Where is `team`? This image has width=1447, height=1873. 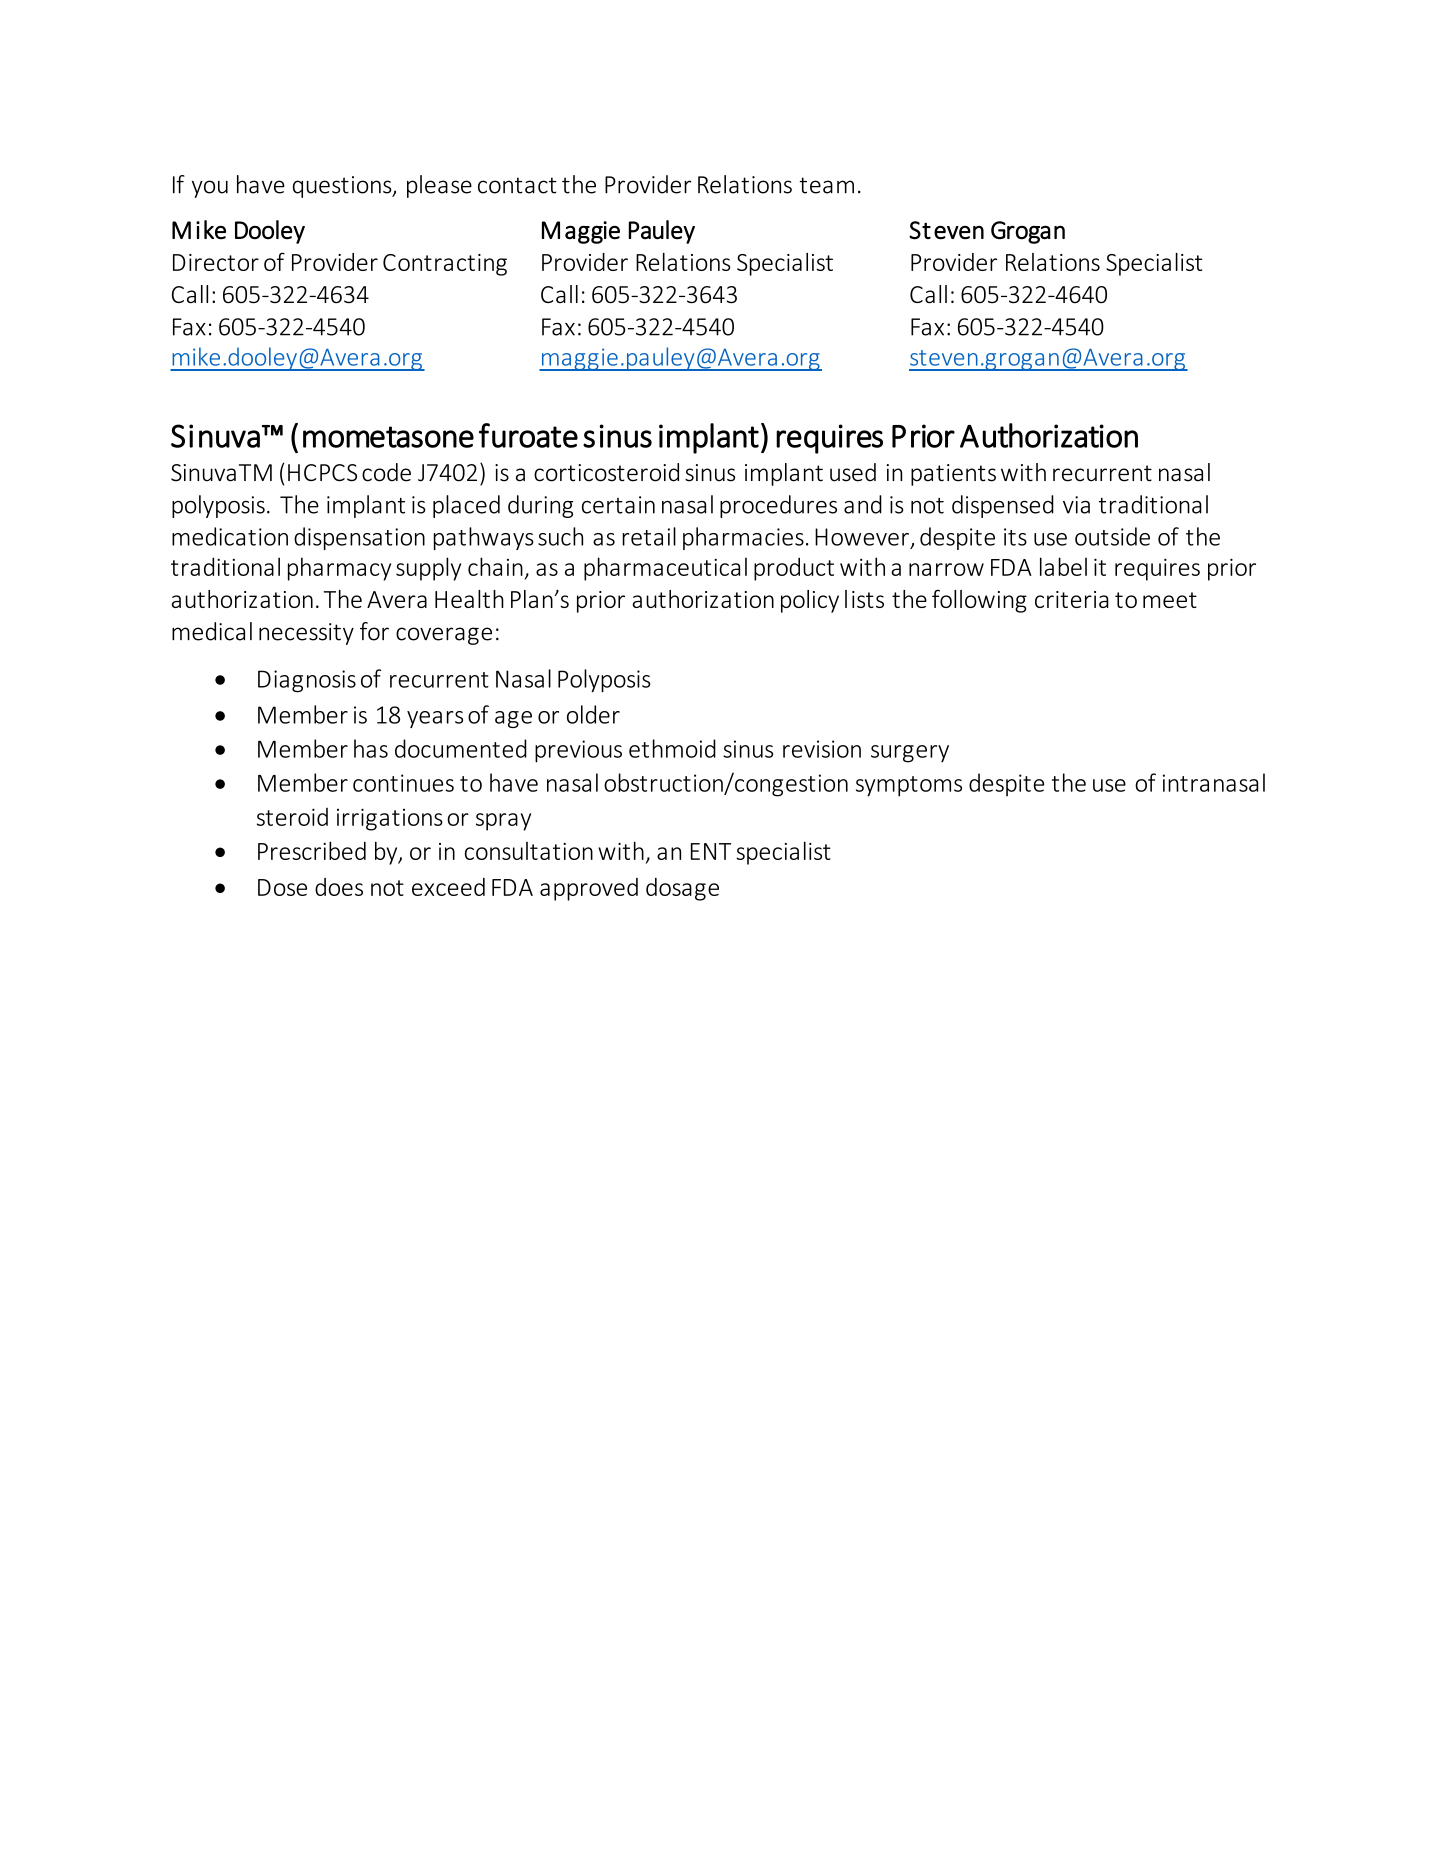
team is located at coordinates (827, 185).
